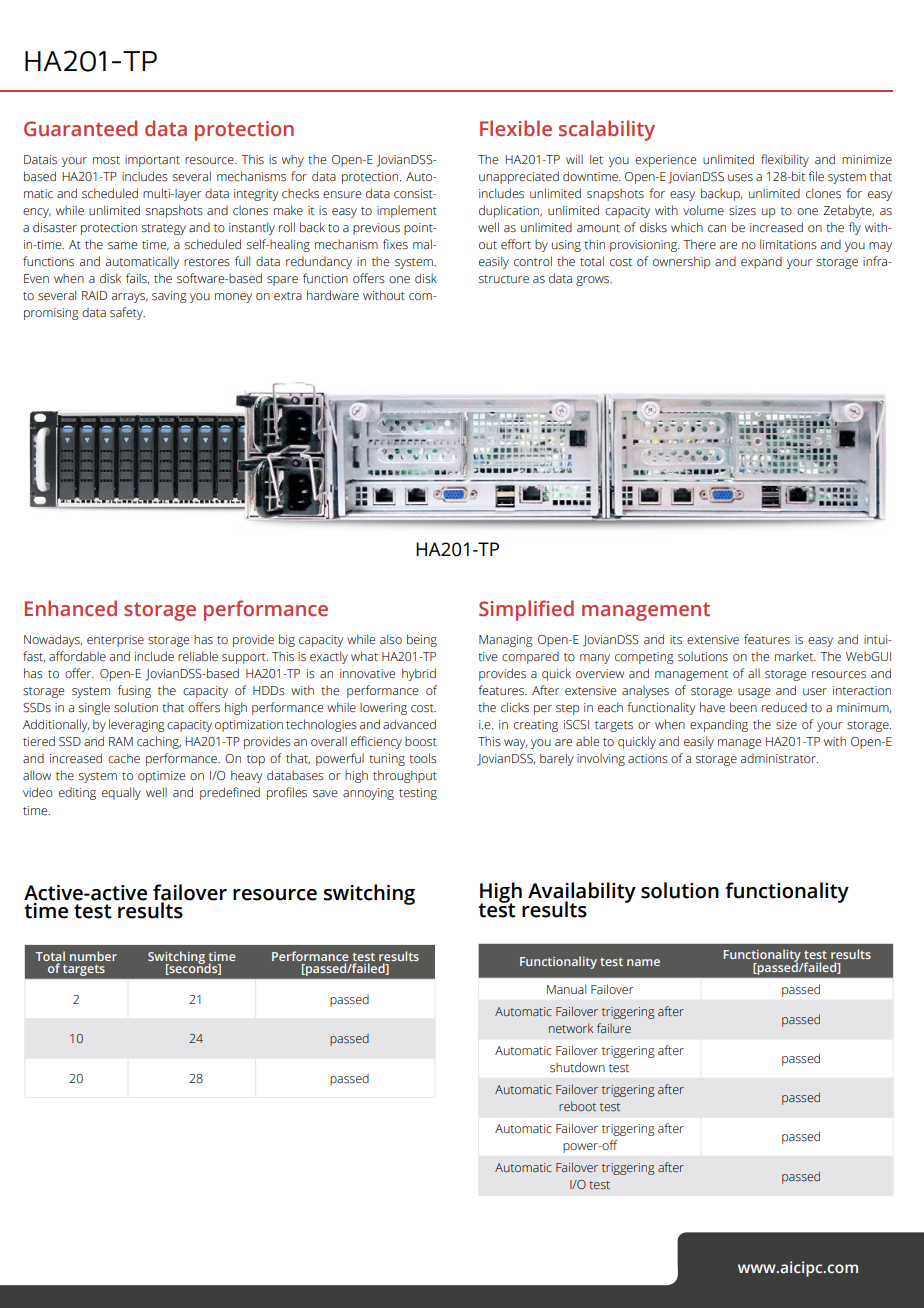 Image resolution: width=924 pixels, height=1308 pixels. Describe the element at coordinates (115, 641) in the document. I see `enterprise` at that location.
